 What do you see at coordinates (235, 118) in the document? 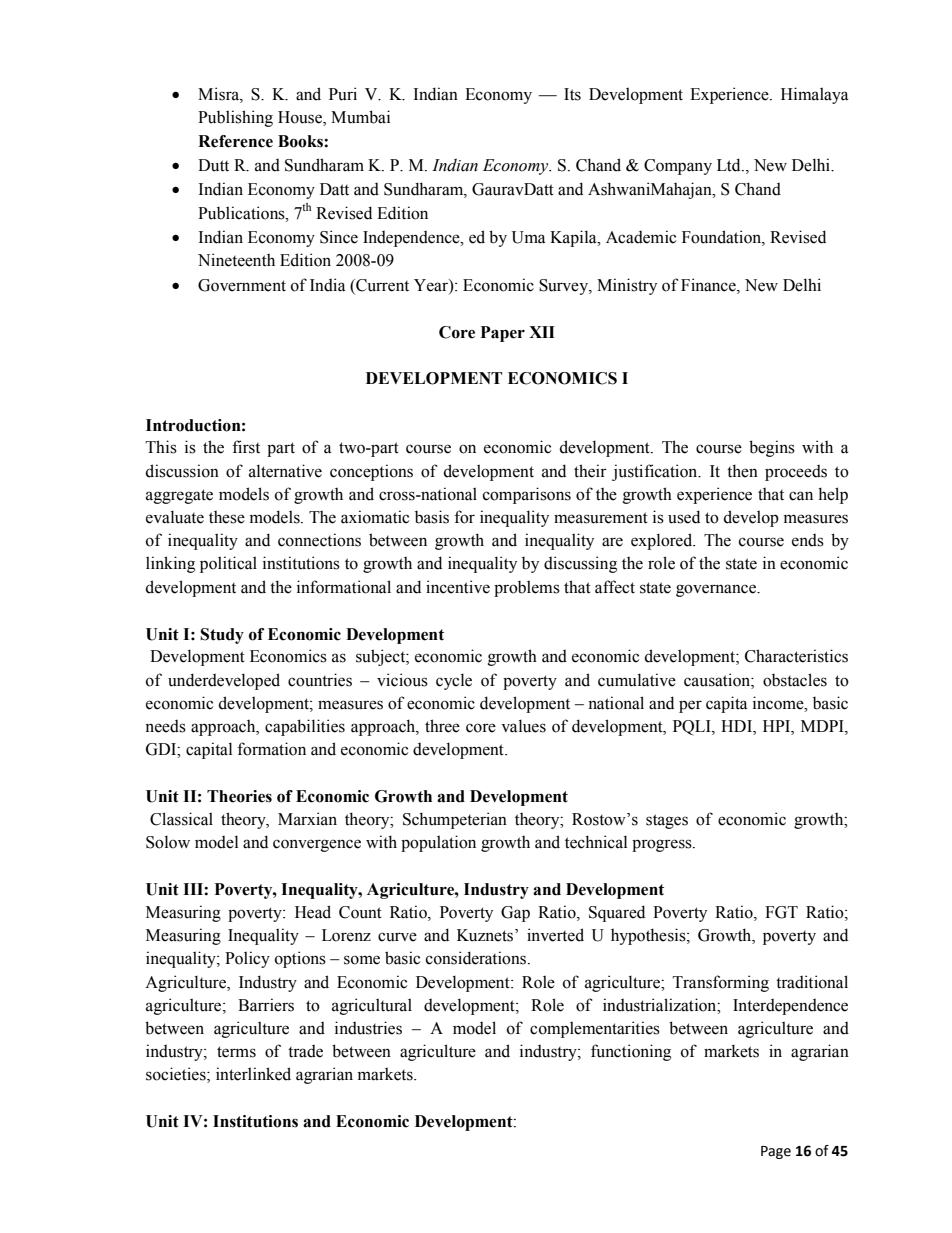
I see `Publishing` at bounding box center [235, 118].
